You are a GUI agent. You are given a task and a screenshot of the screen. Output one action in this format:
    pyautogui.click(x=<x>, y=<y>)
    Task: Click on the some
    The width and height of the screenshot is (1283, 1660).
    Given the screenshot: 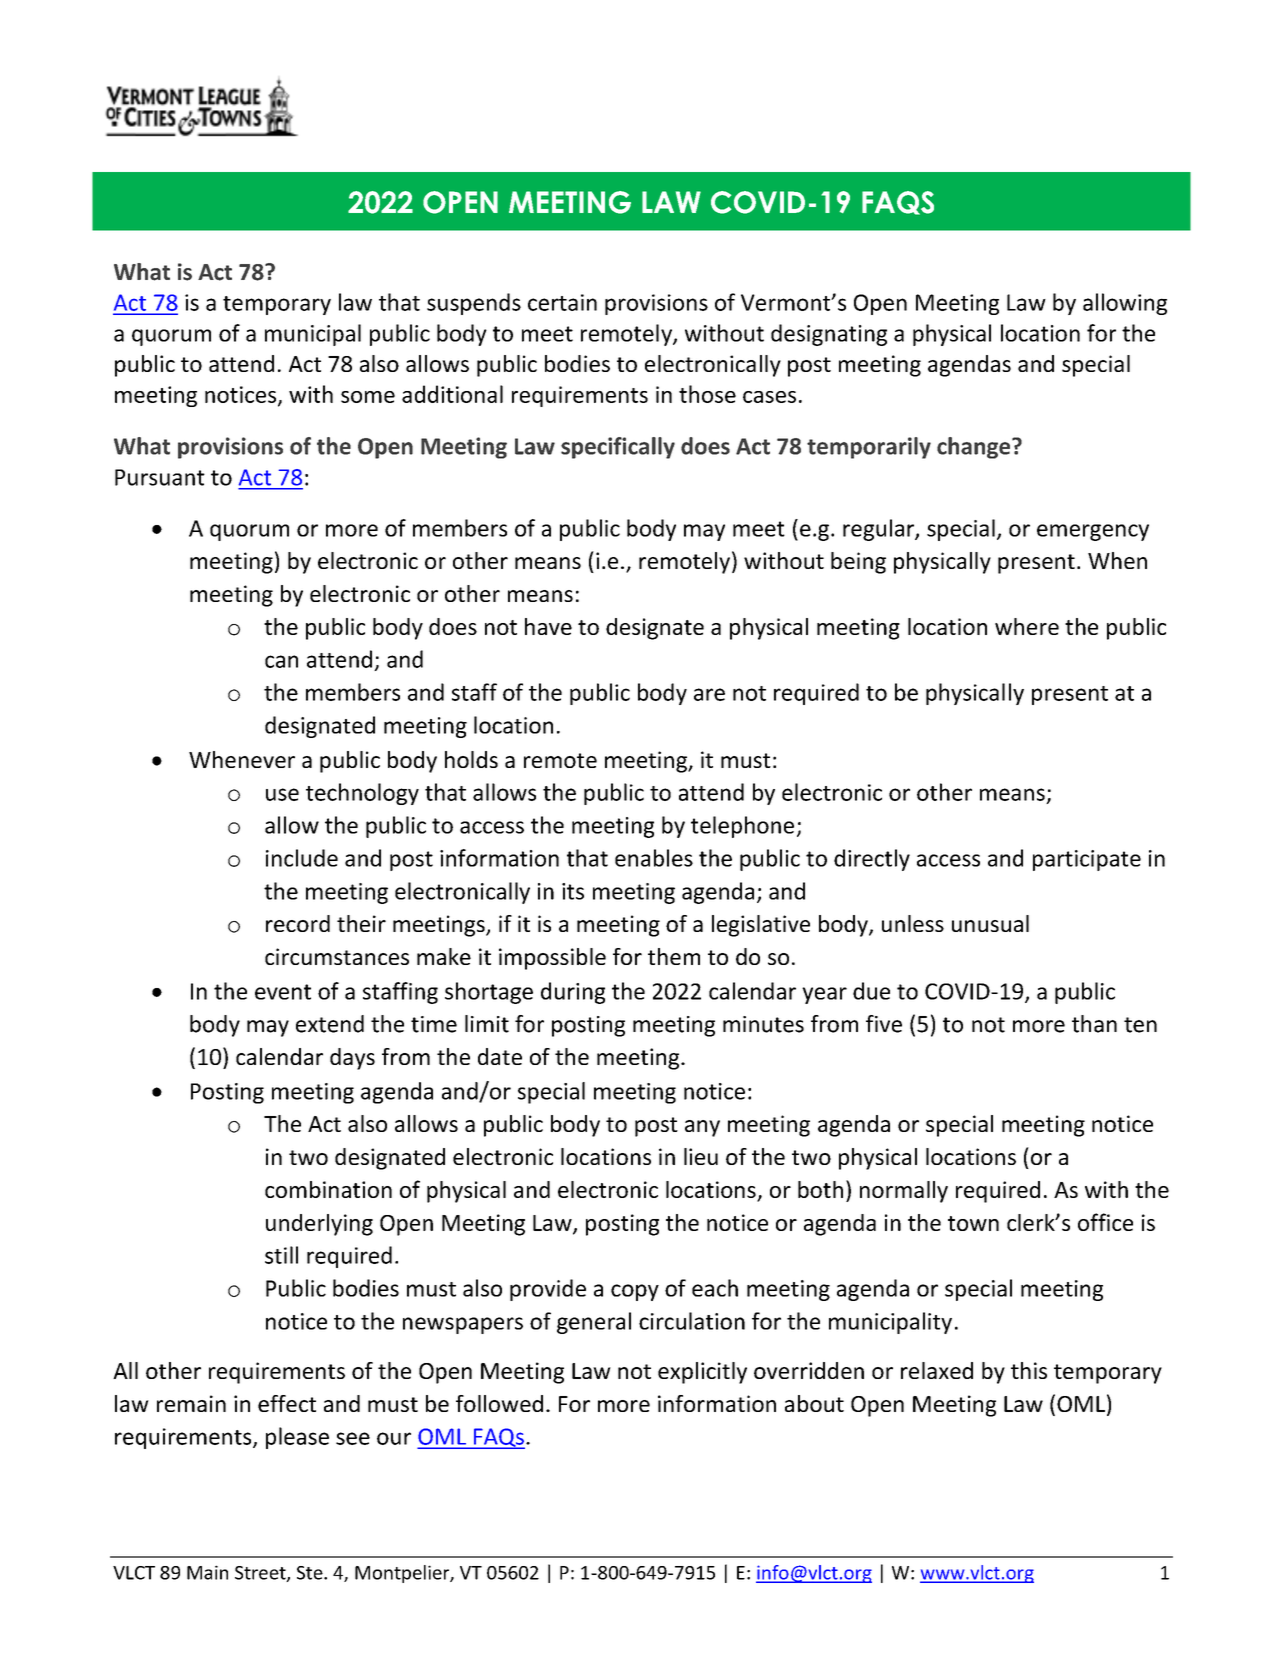 What is the action you would take?
    pyautogui.click(x=368, y=397)
